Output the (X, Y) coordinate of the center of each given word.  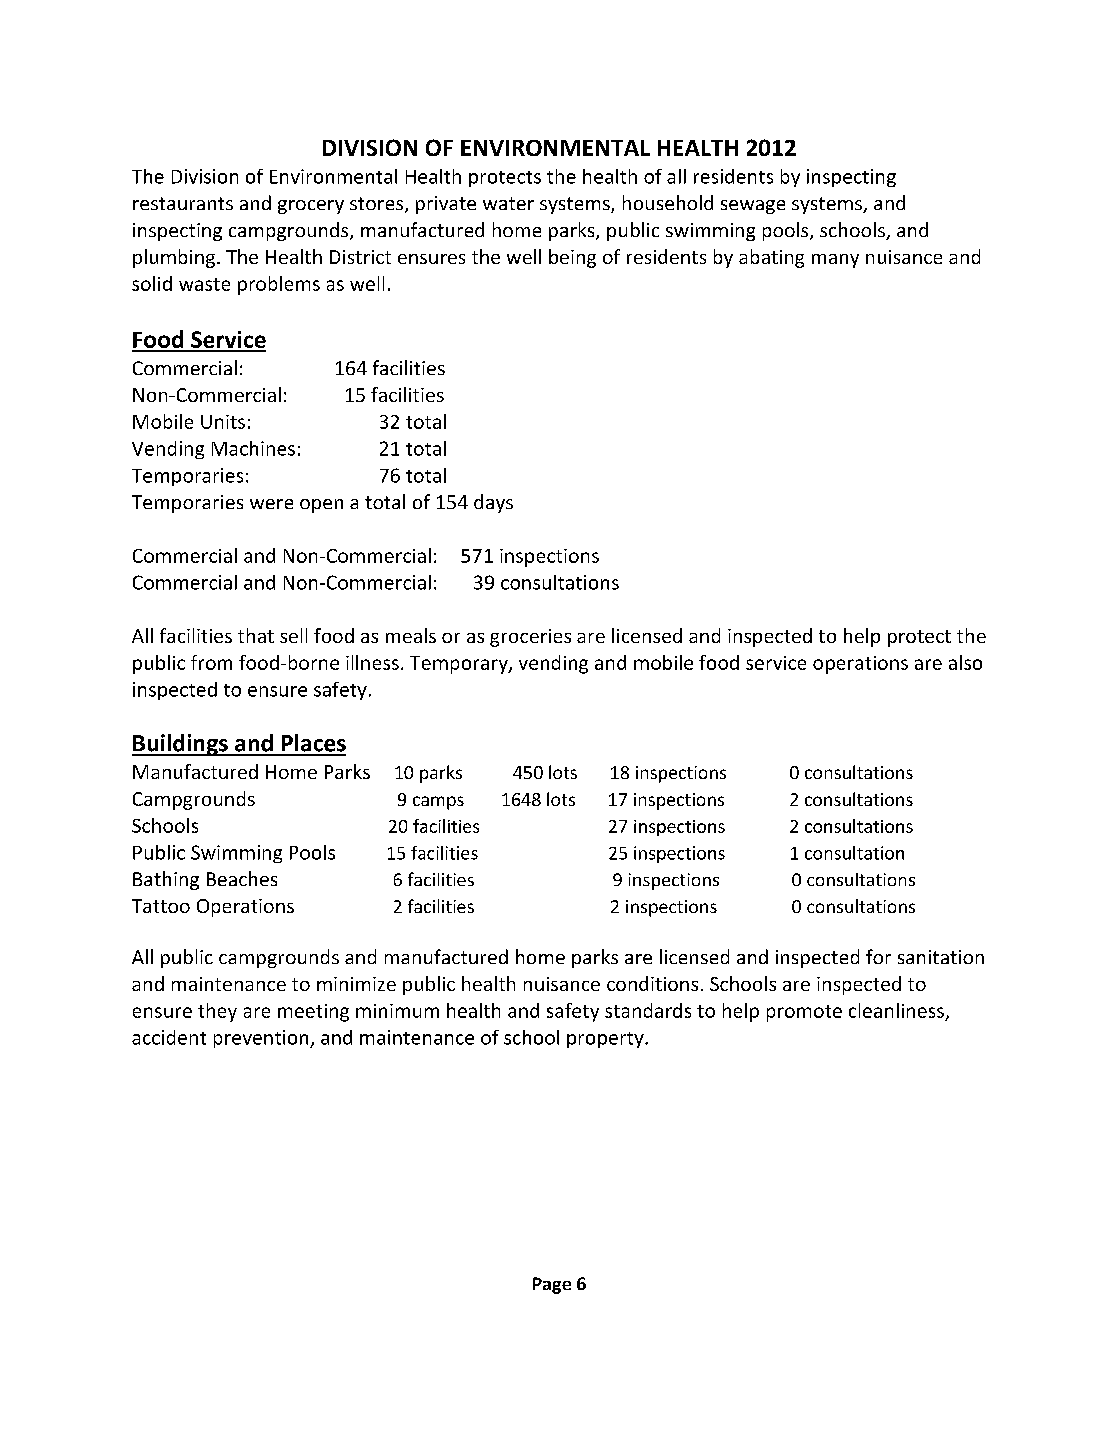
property (606, 1040)
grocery (311, 207)
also (965, 662)
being (572, 258)
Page (552, 1285)
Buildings (181, 745)
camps (438, 803)
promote (804, 1013)
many (835, 261)
